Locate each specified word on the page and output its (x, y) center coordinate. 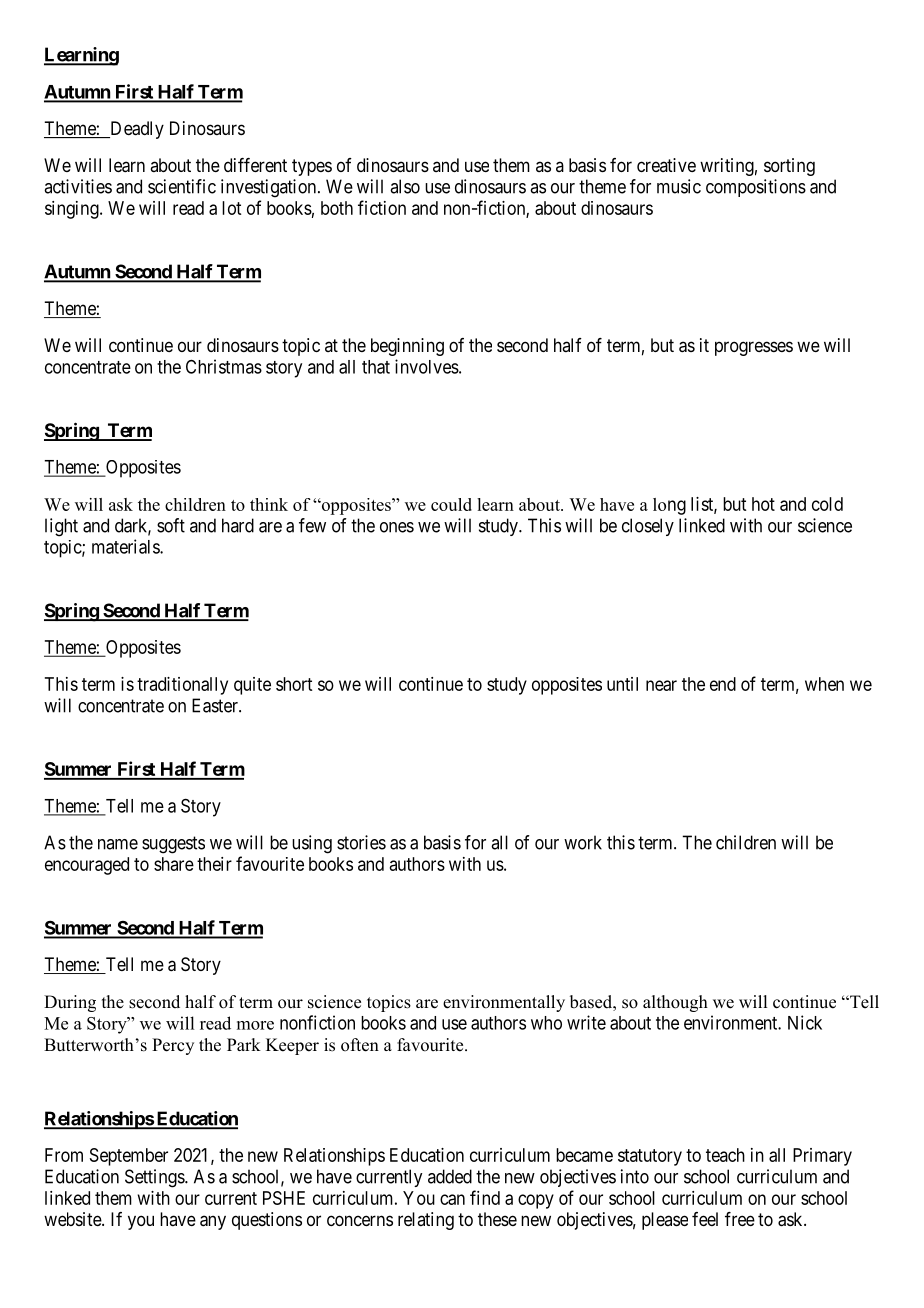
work (583, 842)
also (405, 186)
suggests (173, 845)
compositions (756, 188)
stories (361, 842)
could (451, 504)
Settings (155, 1178)
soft (171, 525)
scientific (182, 186)
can (452, 1199)
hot (763, 504)
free (740, 1219)
